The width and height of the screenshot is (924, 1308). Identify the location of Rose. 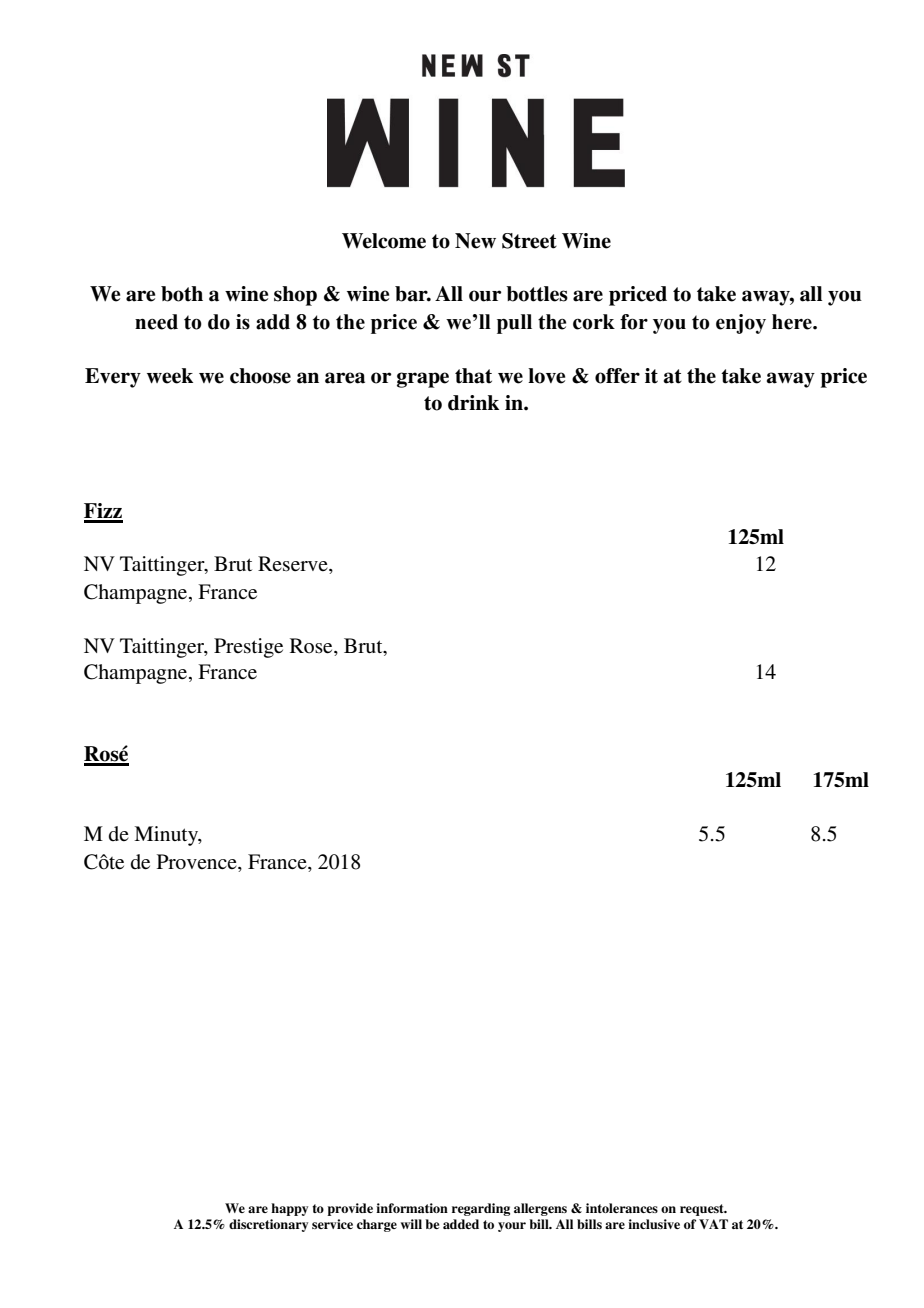
(312, 646).
